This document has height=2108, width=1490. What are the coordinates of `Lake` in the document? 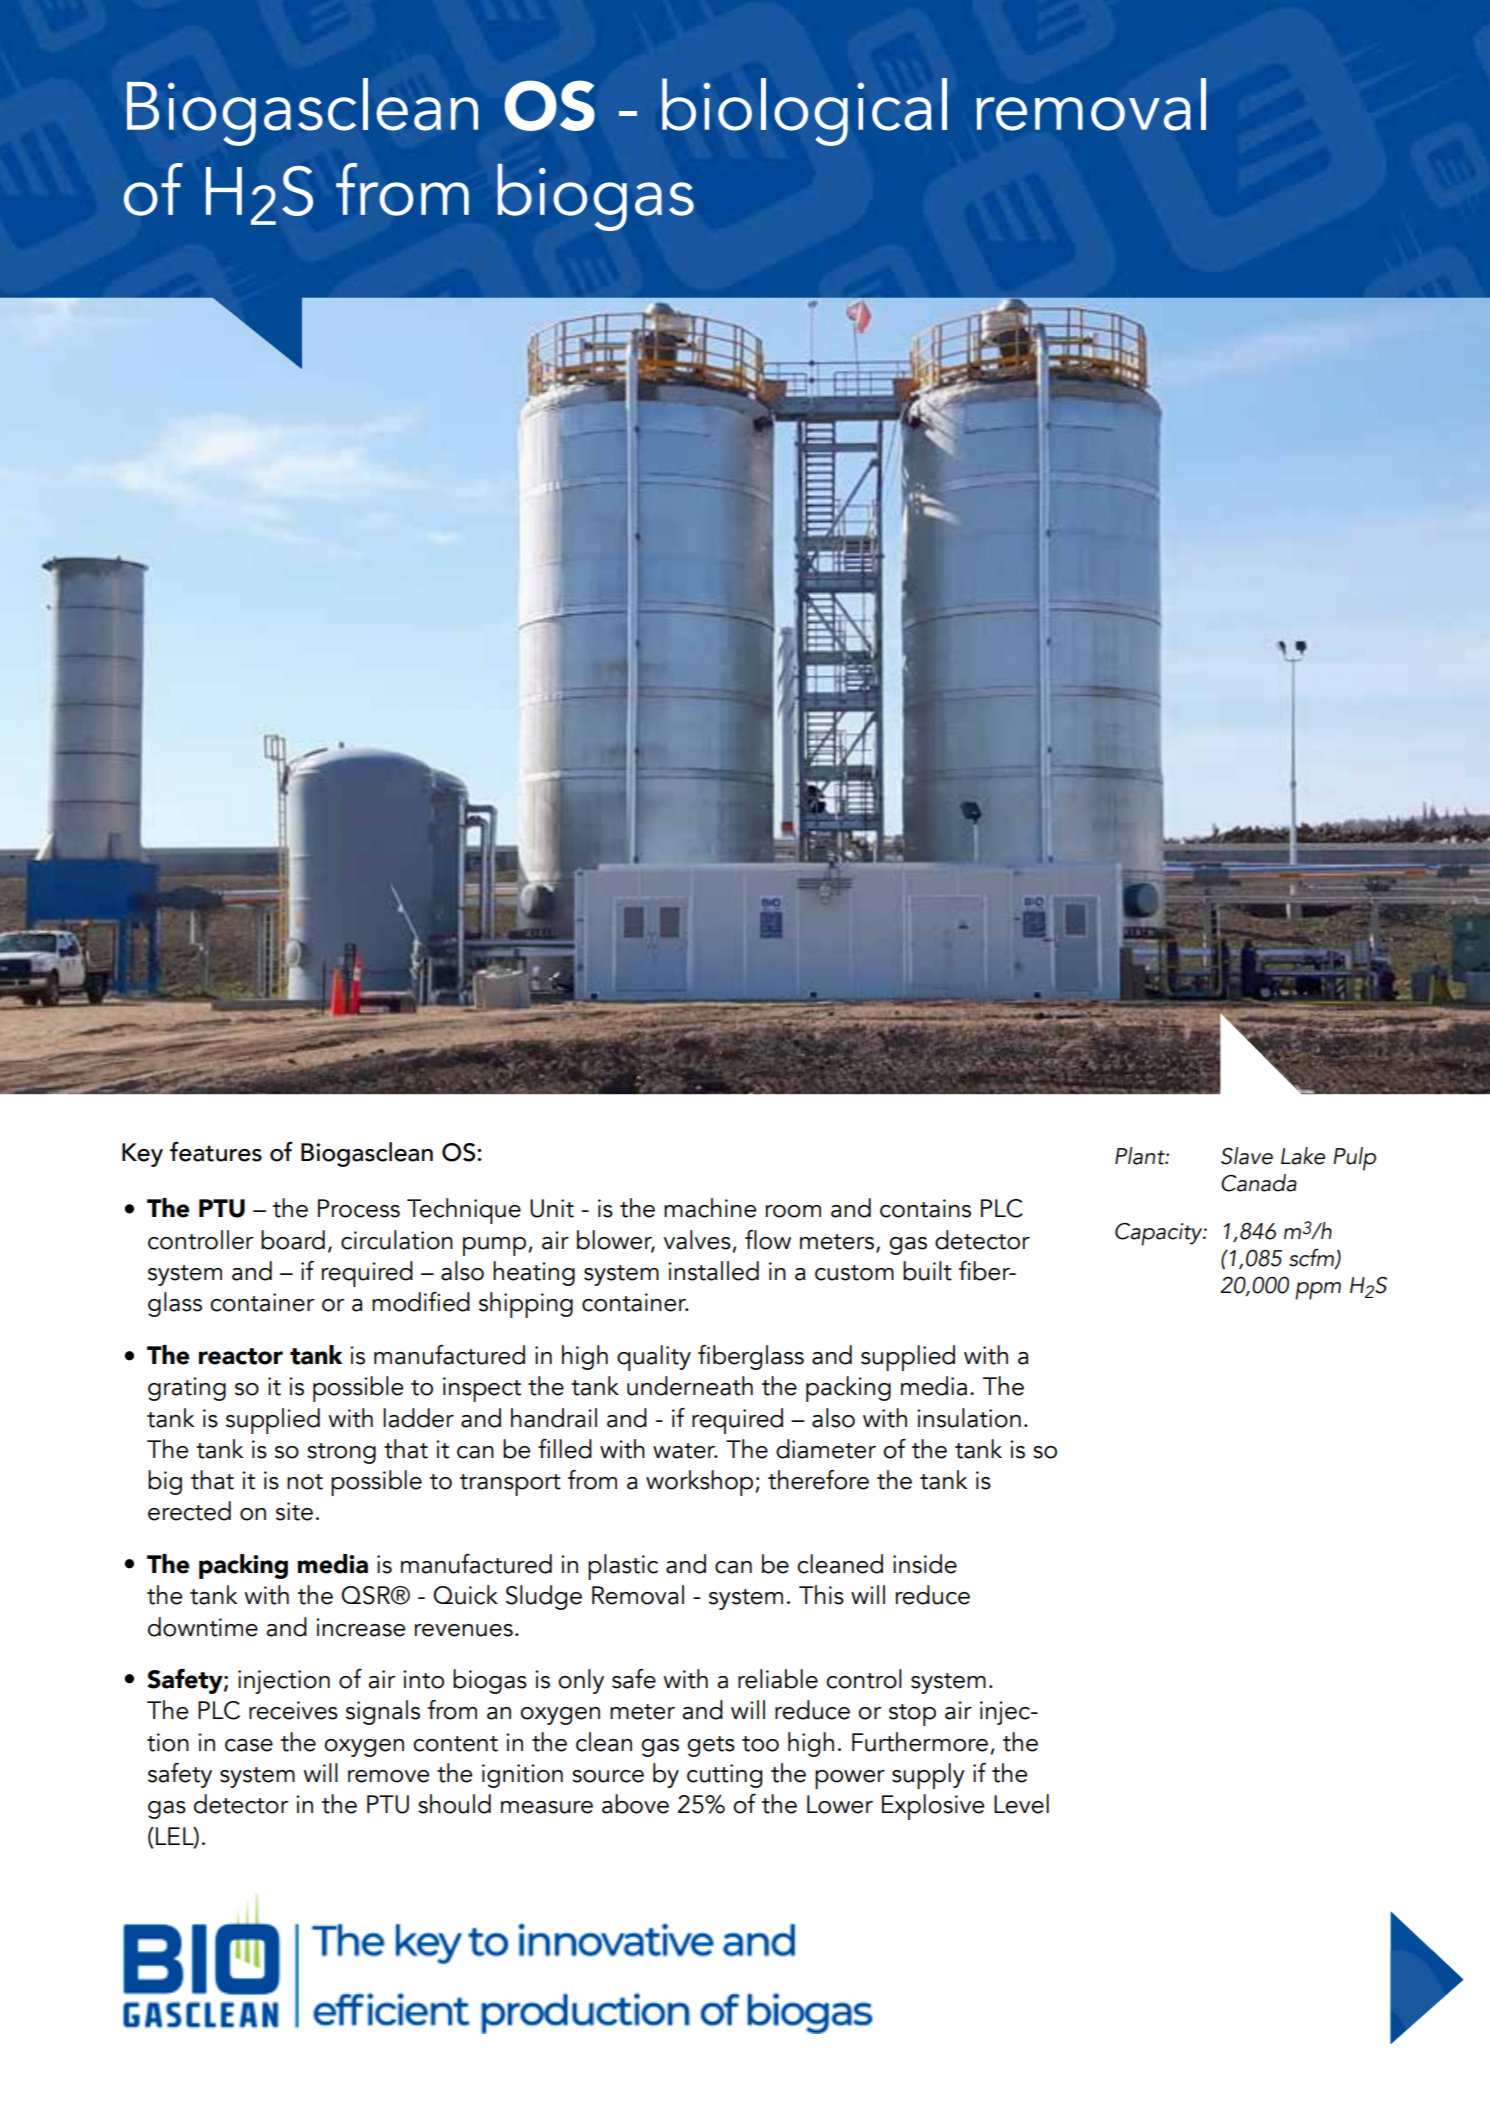 It's located at (1303, 1156).
